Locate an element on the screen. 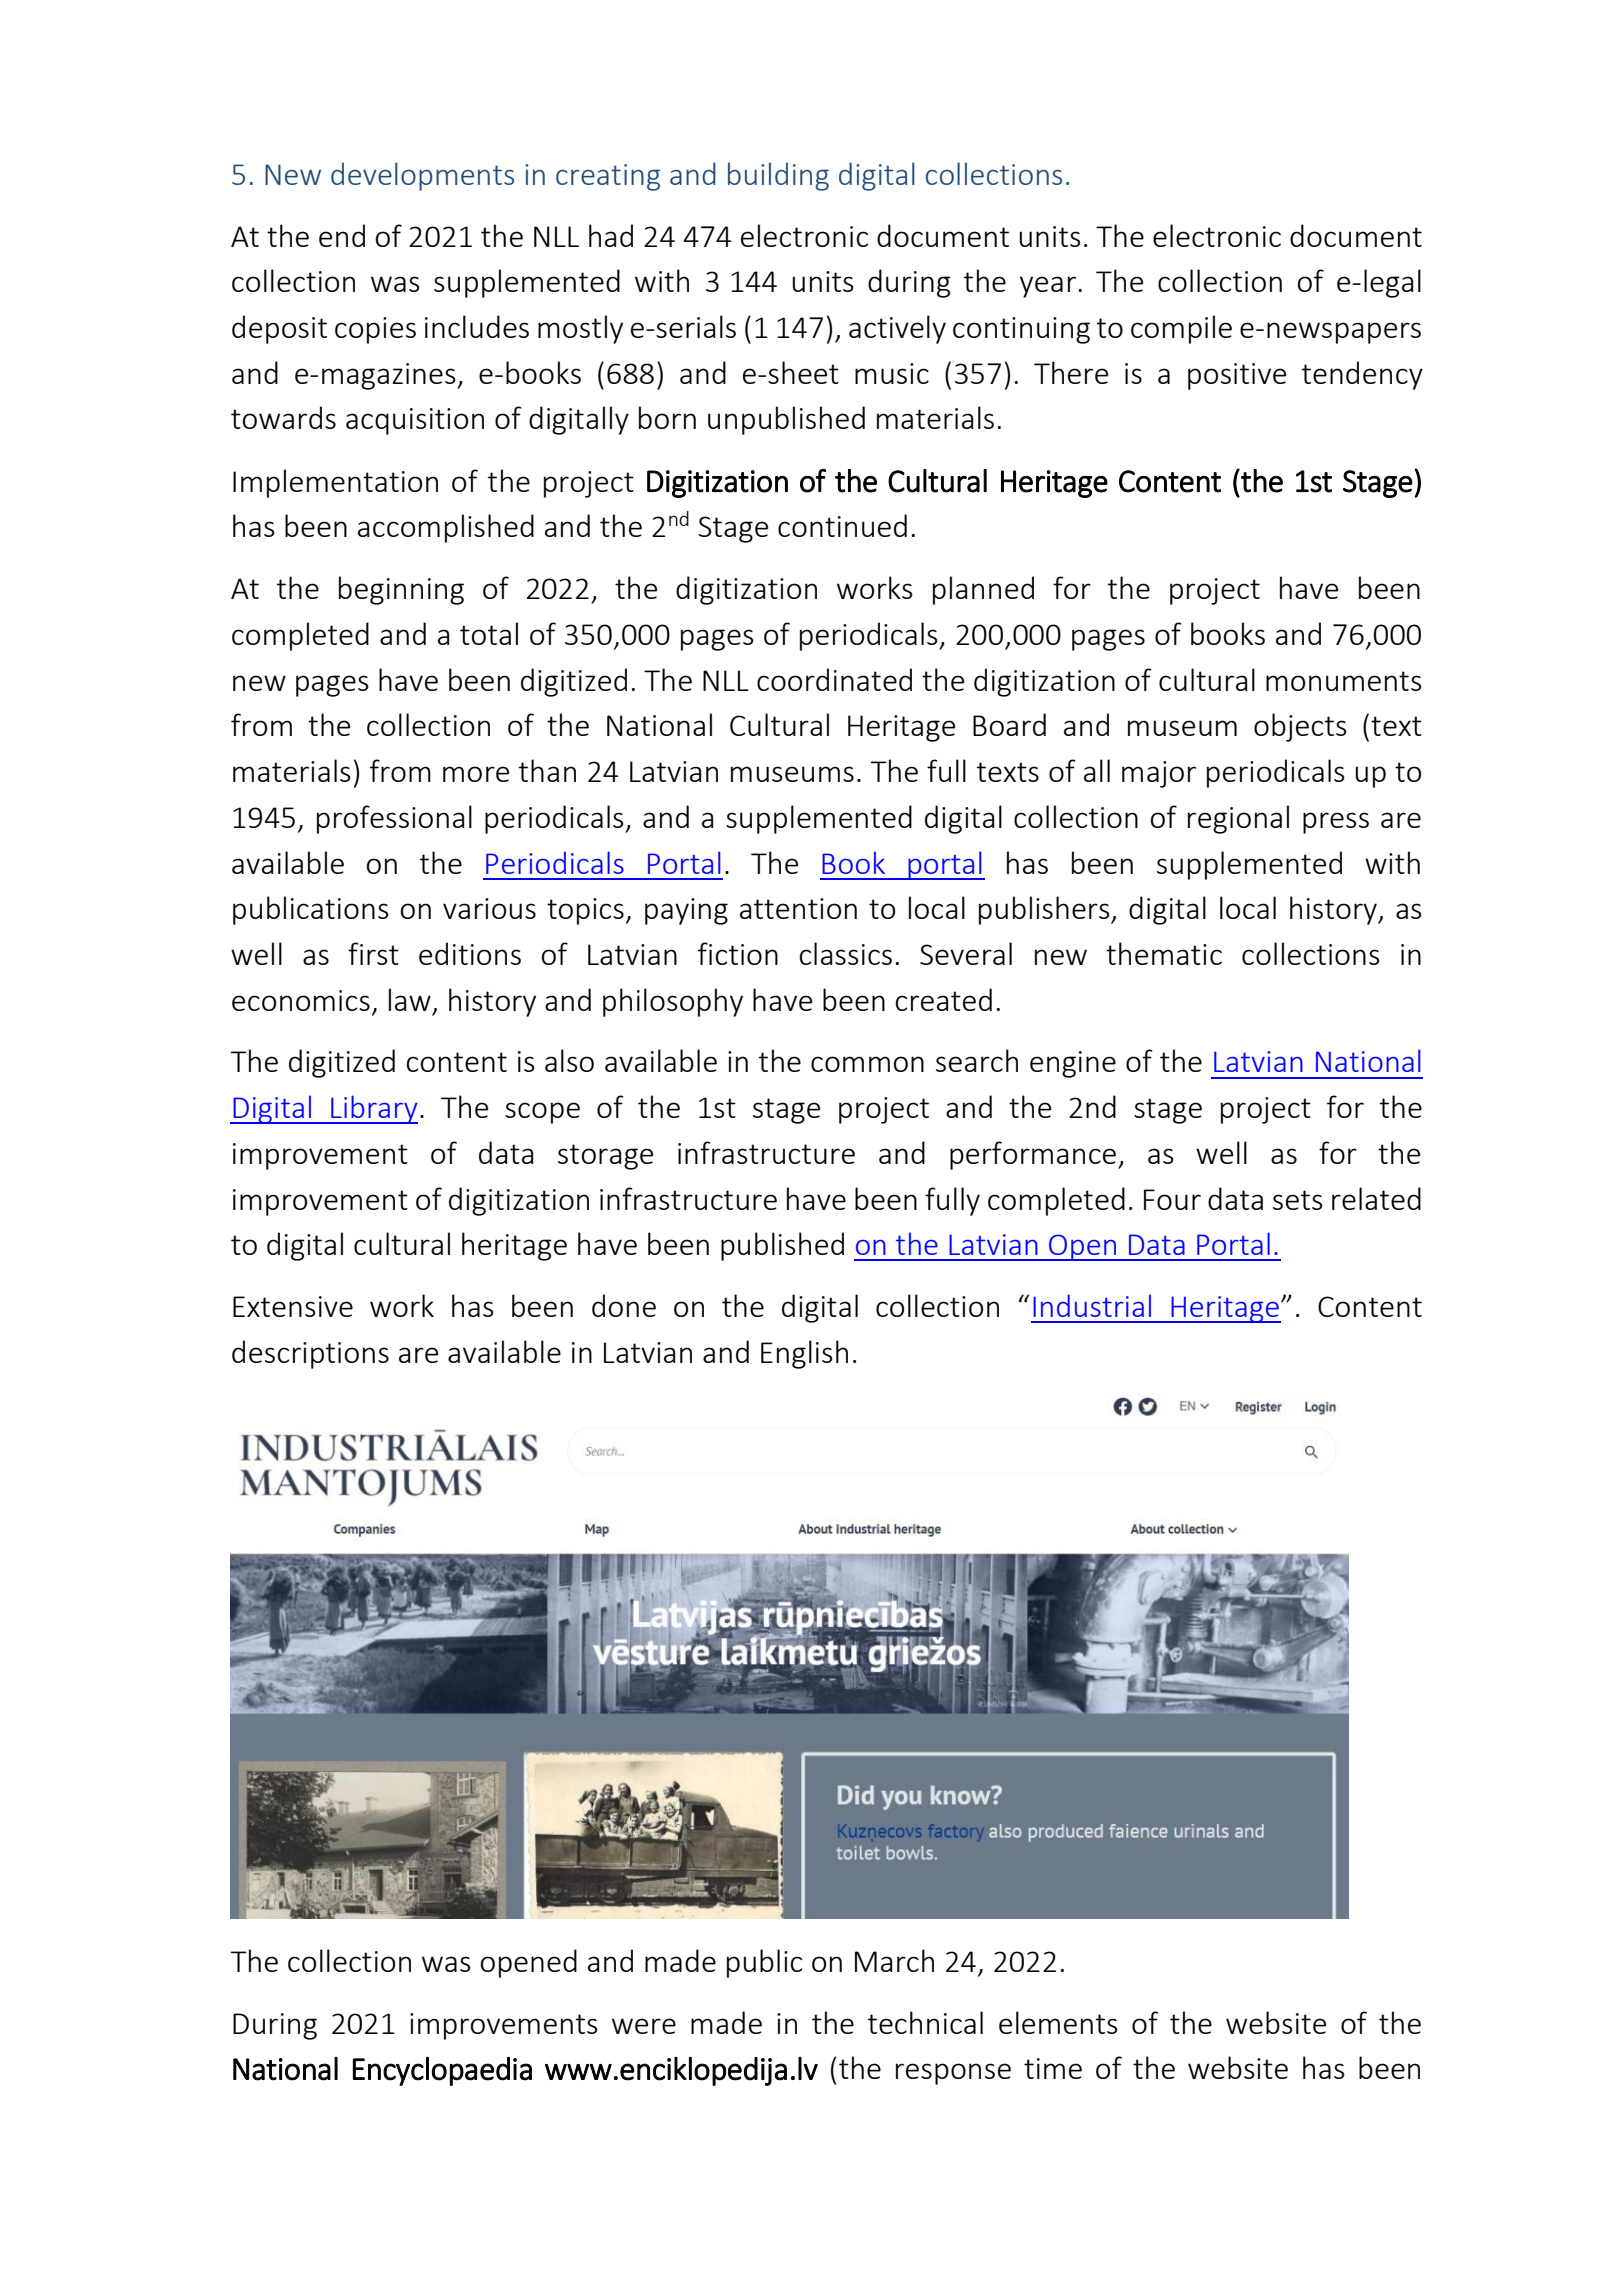  common is located at coordinates (867, 1064).
